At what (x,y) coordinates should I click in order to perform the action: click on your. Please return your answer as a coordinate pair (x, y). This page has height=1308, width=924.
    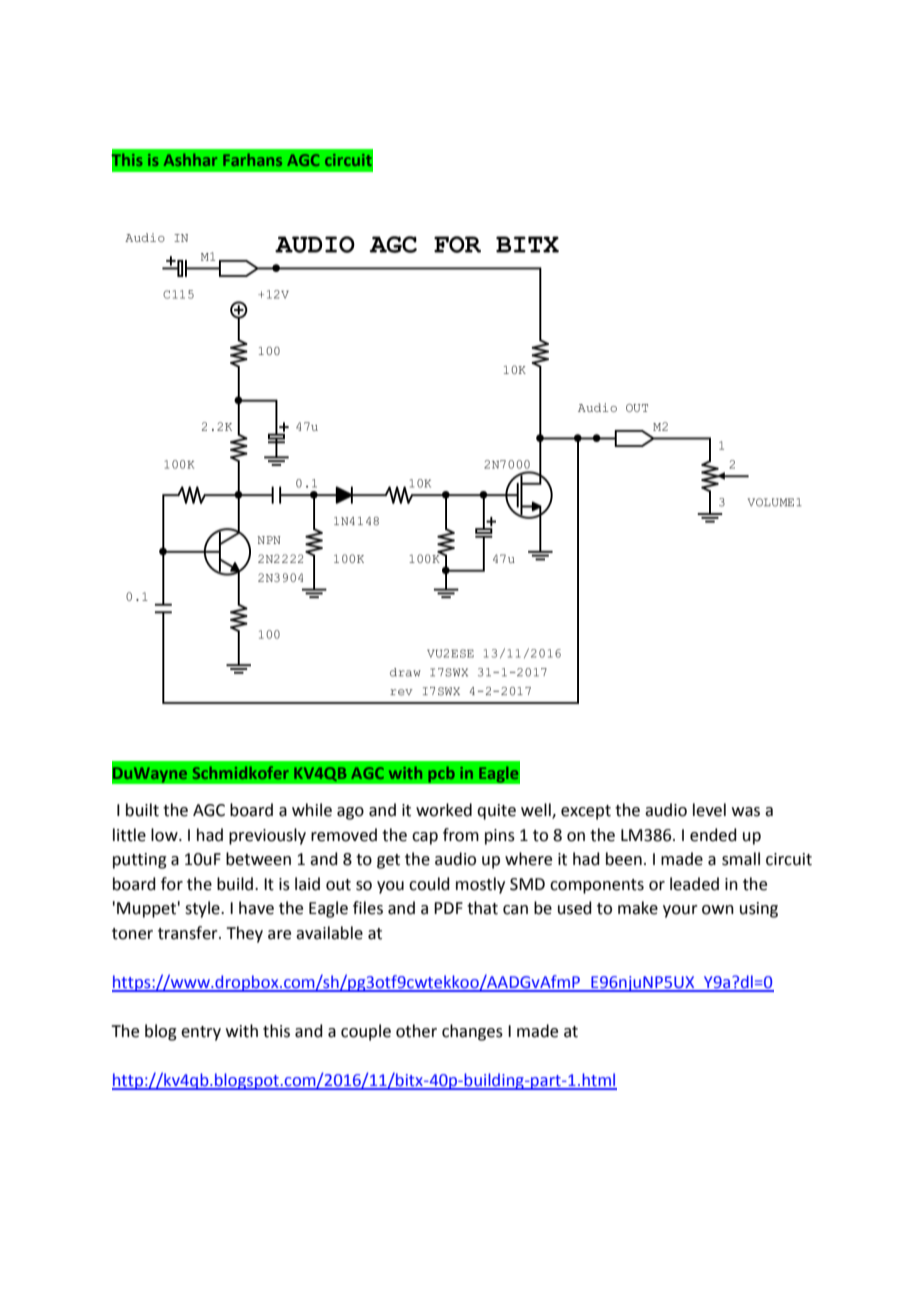
    Looking at the image, I should click on (680, 911).
